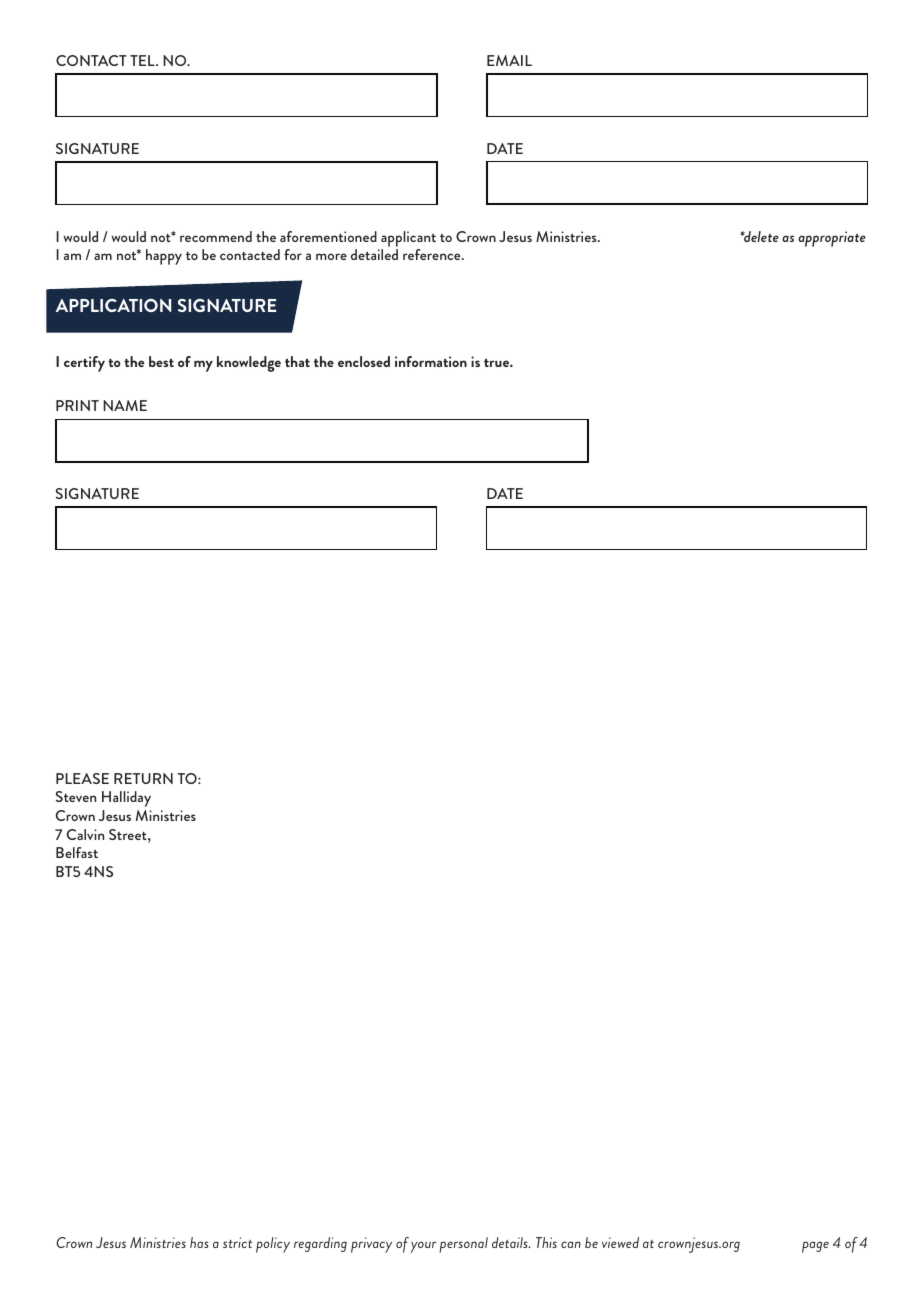  I want to click on information, so click(431, 361).
